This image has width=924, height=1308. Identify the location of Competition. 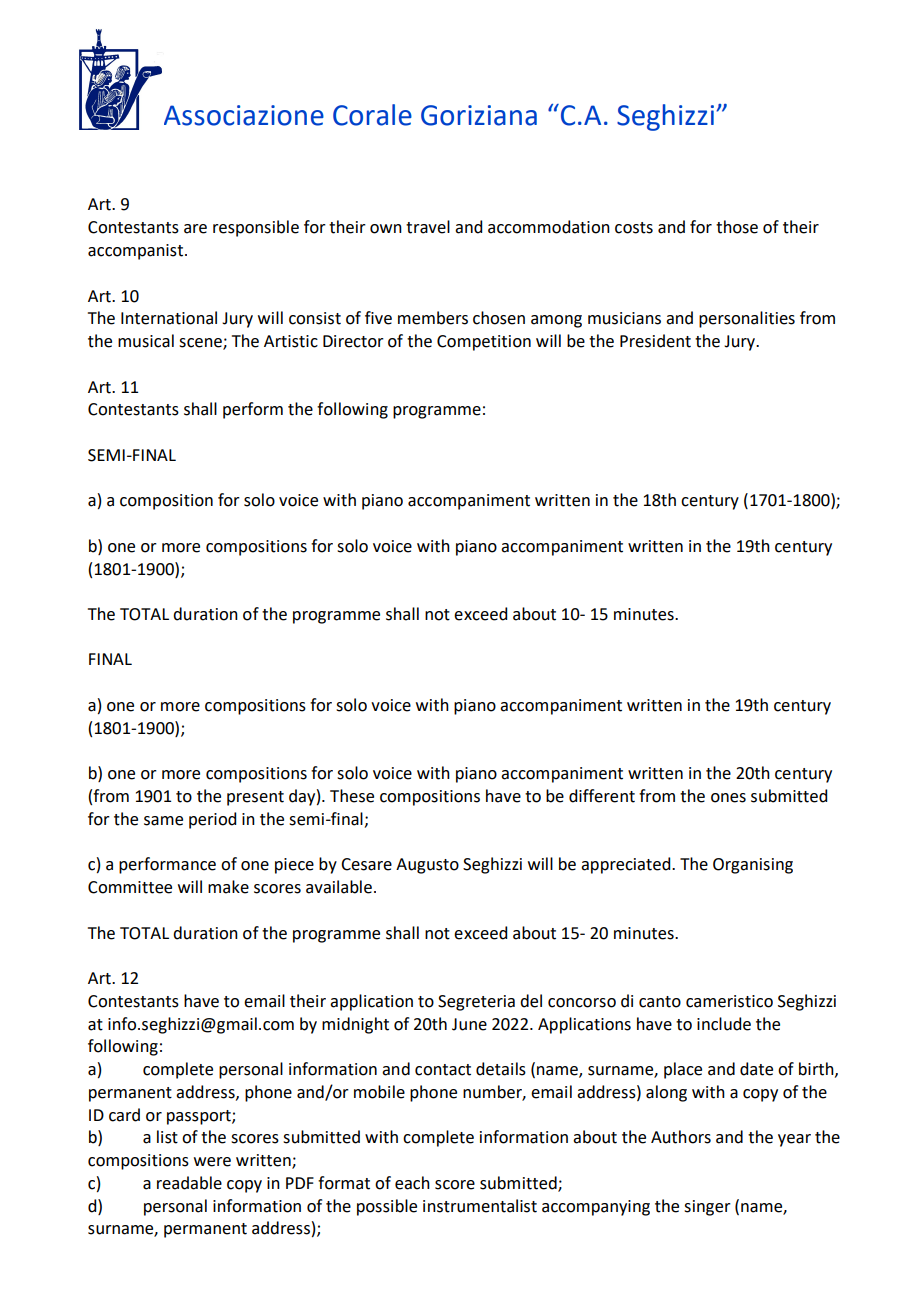
(484, 343).
